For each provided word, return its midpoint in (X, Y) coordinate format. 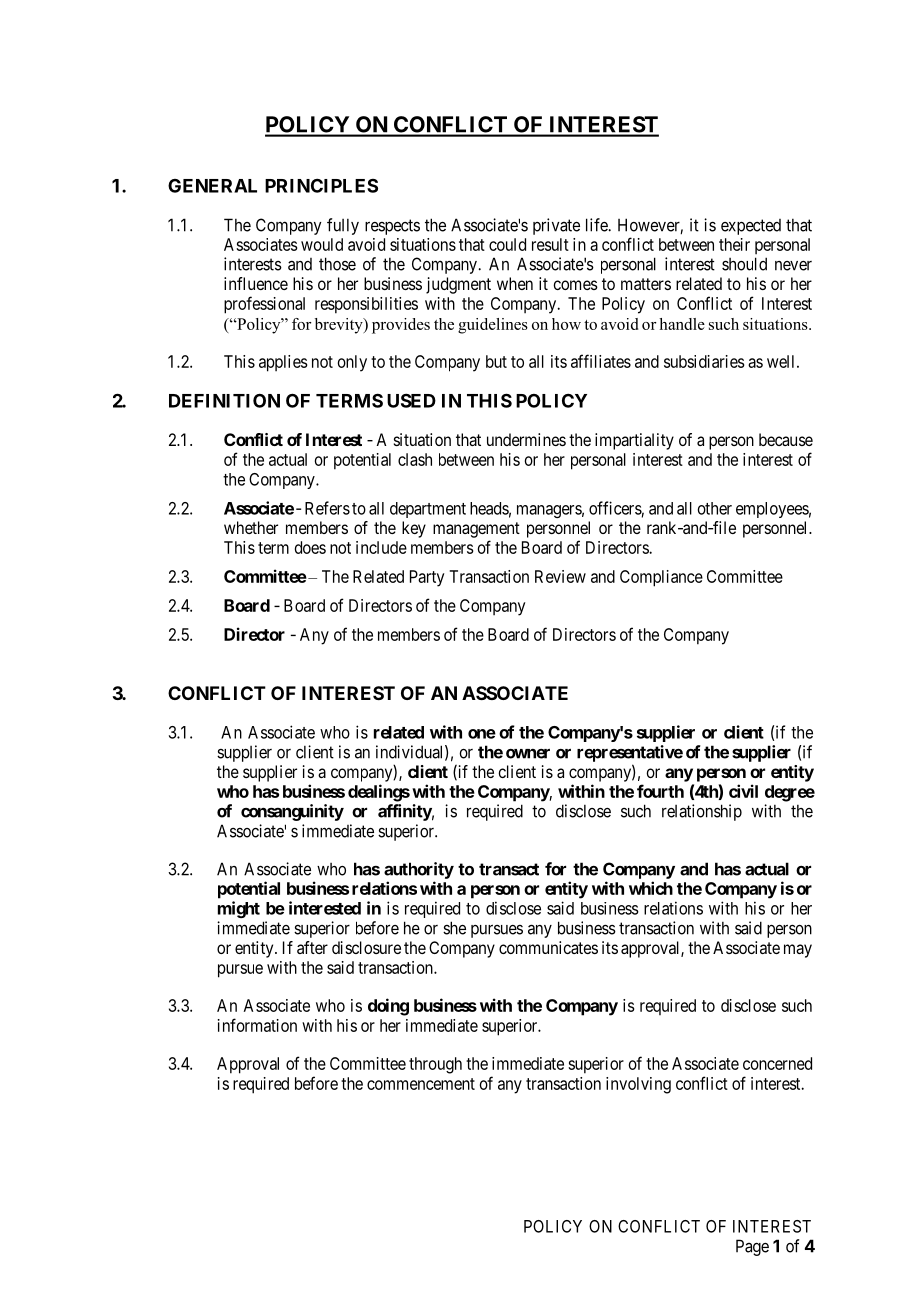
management (476, 530)
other (715, 508)
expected (751, 227)
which (651, 888)
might (239, 909)
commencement (421, 1084)
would (322, 244)
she (454, 928)
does (310, 547)
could (507, 244)
